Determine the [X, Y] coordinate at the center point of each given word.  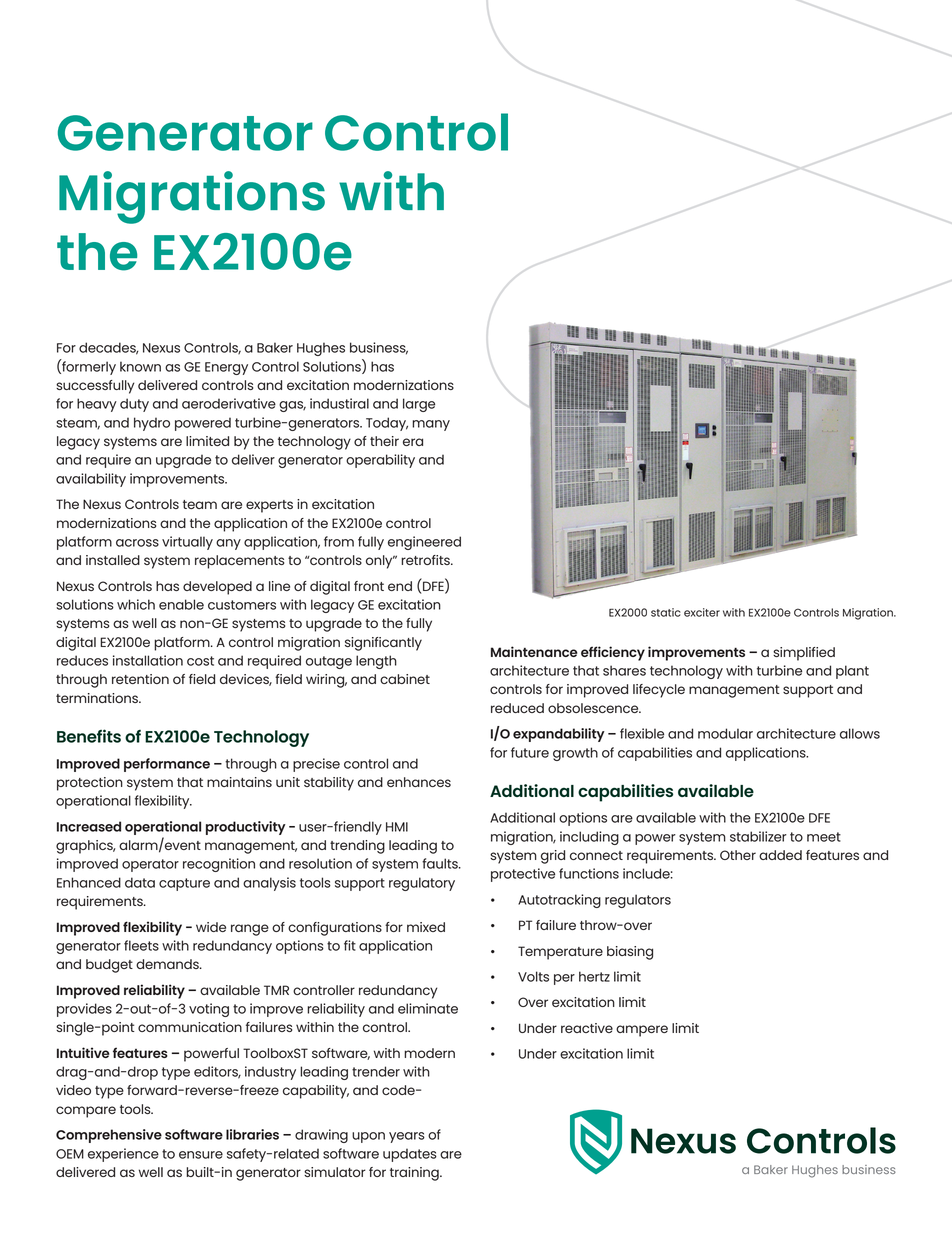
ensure [201, 1155]
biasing [630, 953]
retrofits [426, 560]
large [419, 405]
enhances [419, 782]
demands [168, 964]
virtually [187, 543]
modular [725, 733]
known [140, 366]
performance [167, 765]
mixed [426, 927]
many [431, 425]
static [666, 612]
